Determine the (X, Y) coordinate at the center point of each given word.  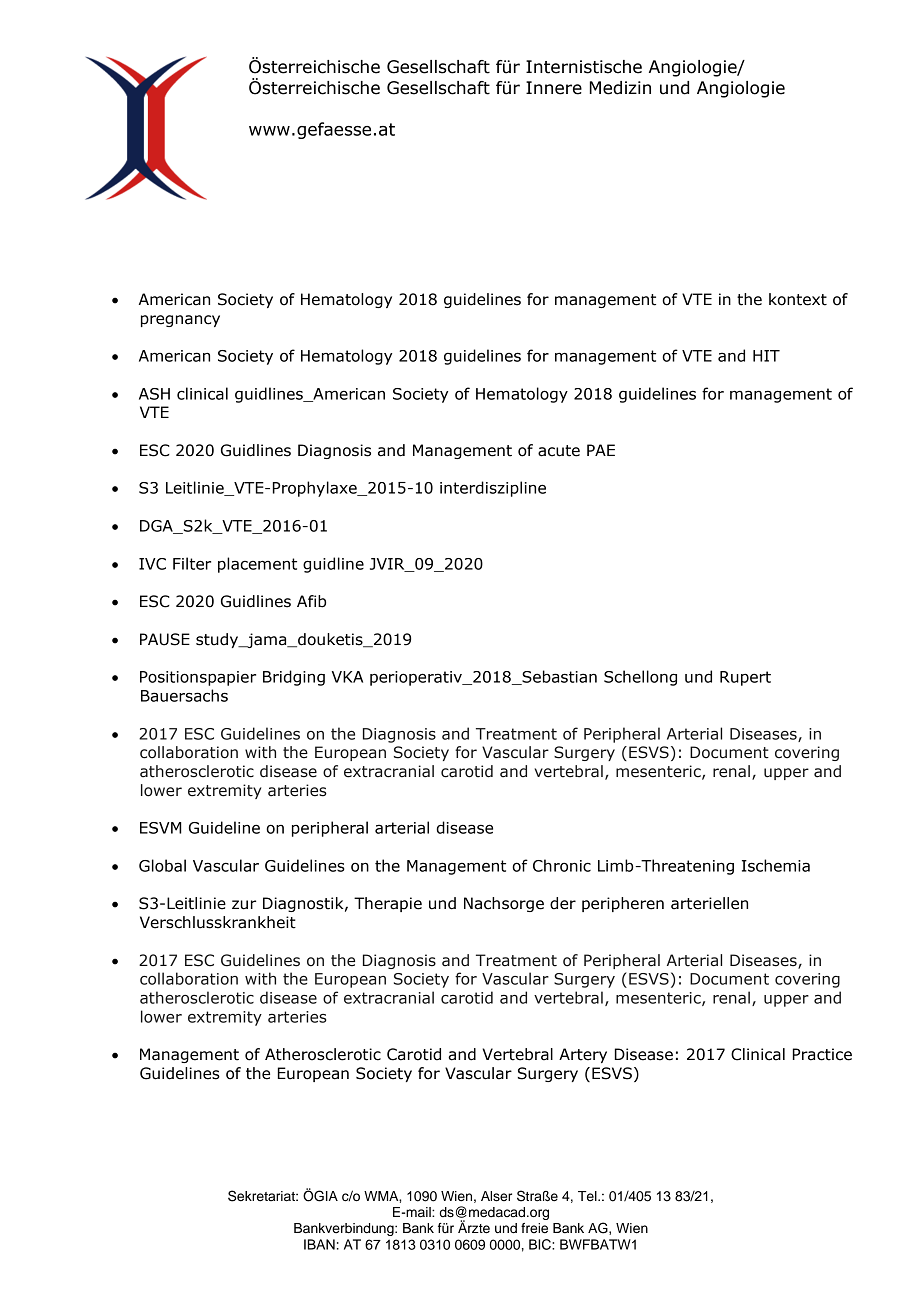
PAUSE (165, 639)
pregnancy (180, 321)
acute (559, 451)
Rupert (745, 678)
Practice (822, 1054)
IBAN (319, 1244)
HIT (766, 356)
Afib (311, 601)
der (563, 903)
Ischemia (776, 865)
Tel (588, 1196)
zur (244, 905)
